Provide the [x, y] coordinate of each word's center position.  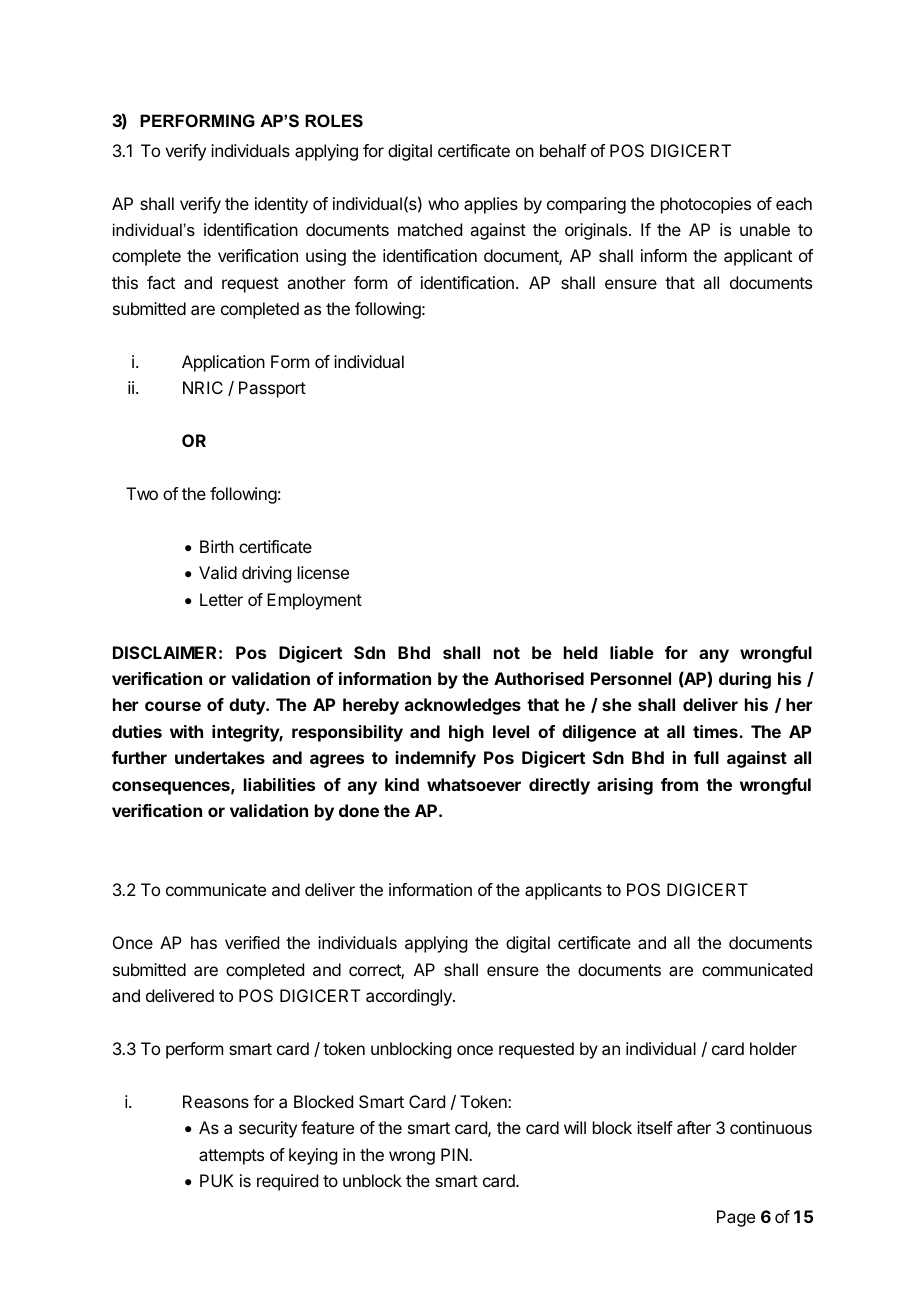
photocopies [706, 205]
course [173, 706]
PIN [455, 1154]
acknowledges [463, 706]
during [745, 680]
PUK [217, 1180]
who [443, 203]
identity [281, 205]
